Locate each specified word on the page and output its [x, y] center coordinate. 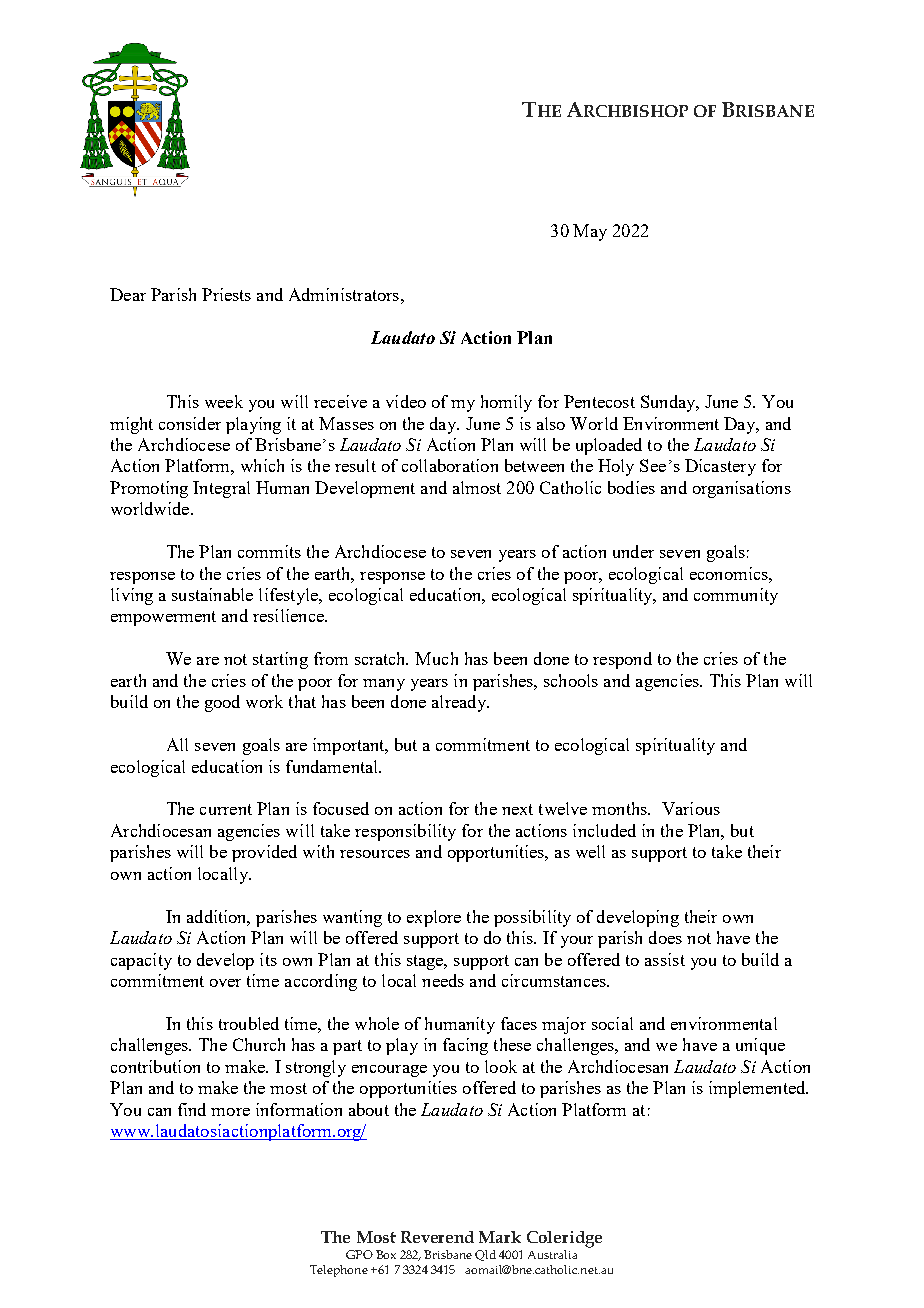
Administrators [344, 294]
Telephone [339, 1271]
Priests [226, 294]
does [665, 937]
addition [218, 917]
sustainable [212, 594]
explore [434, 918]
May [590, 232]
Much [436, 658]
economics [730, 573]
